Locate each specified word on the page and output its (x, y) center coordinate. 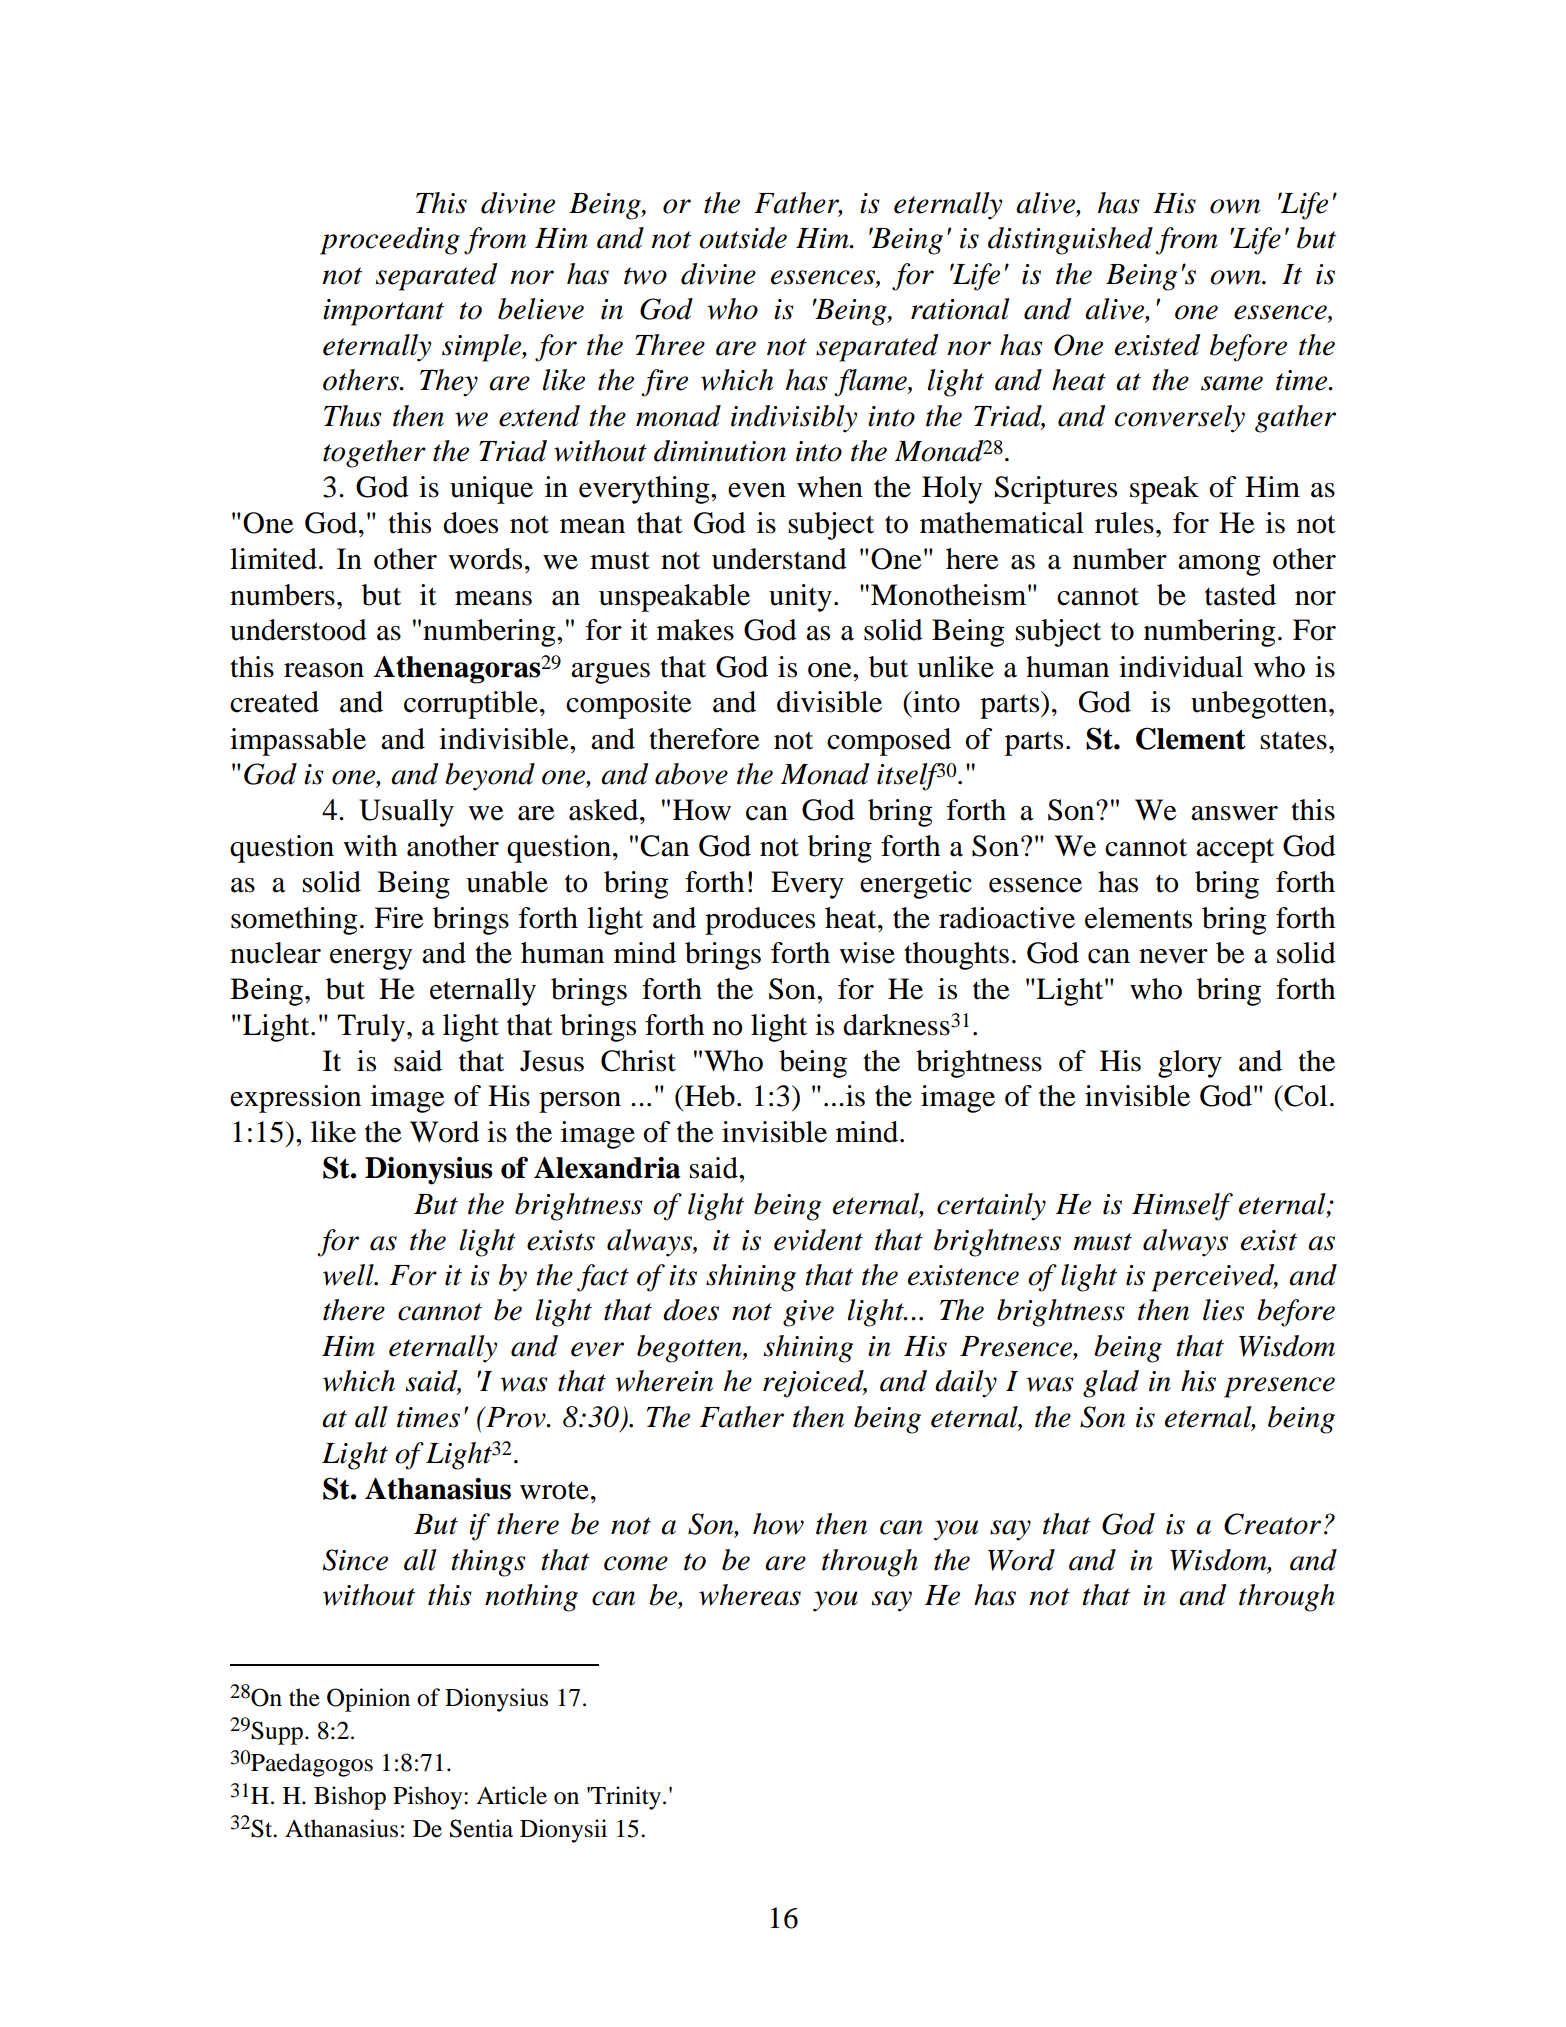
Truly (371, 1028)
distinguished (1070, 241)
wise (867, 953)
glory (1190, 1064)
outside (743, 238)
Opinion (368, 1700)
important (383, 312)
